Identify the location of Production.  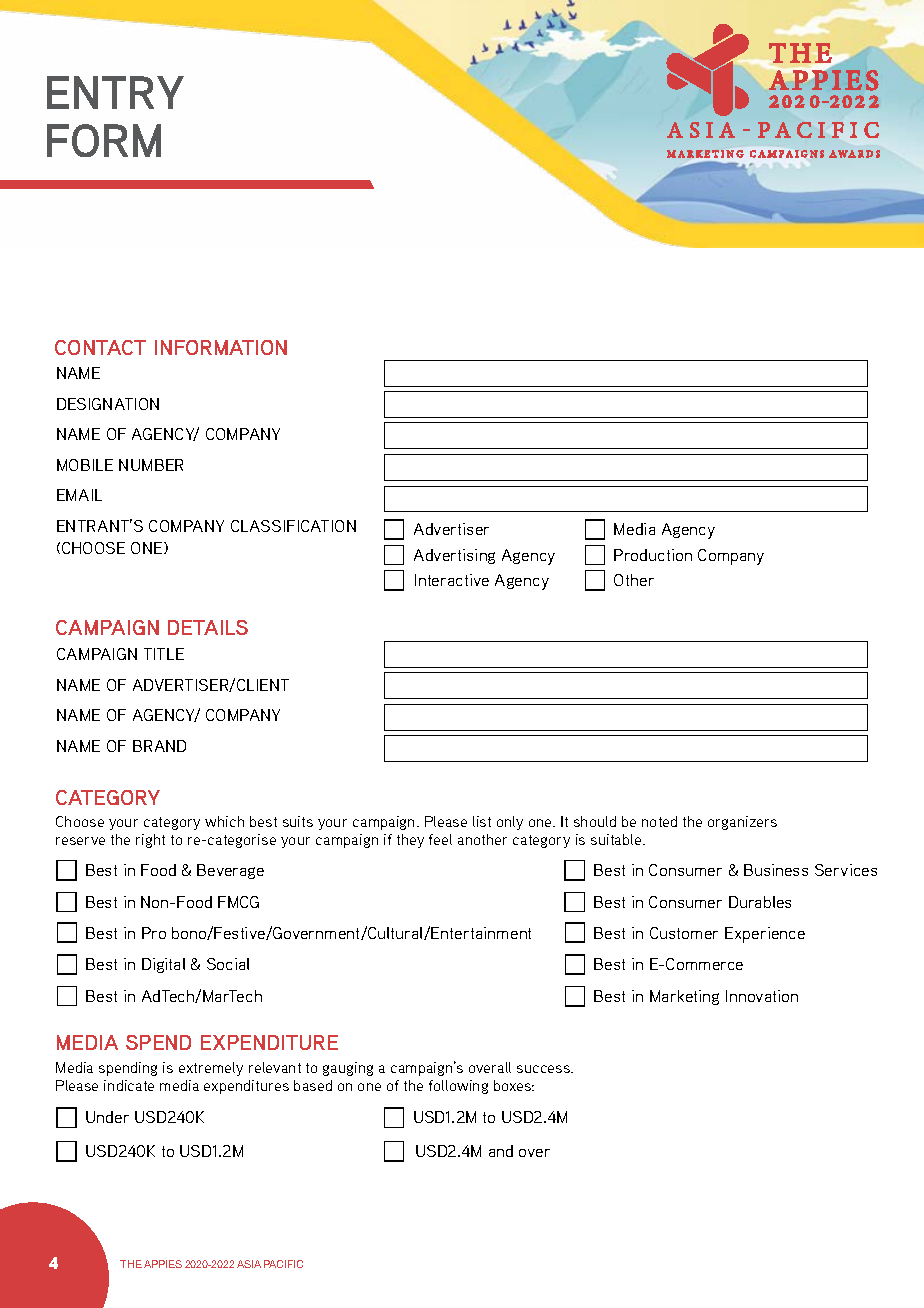
(653, 555).
